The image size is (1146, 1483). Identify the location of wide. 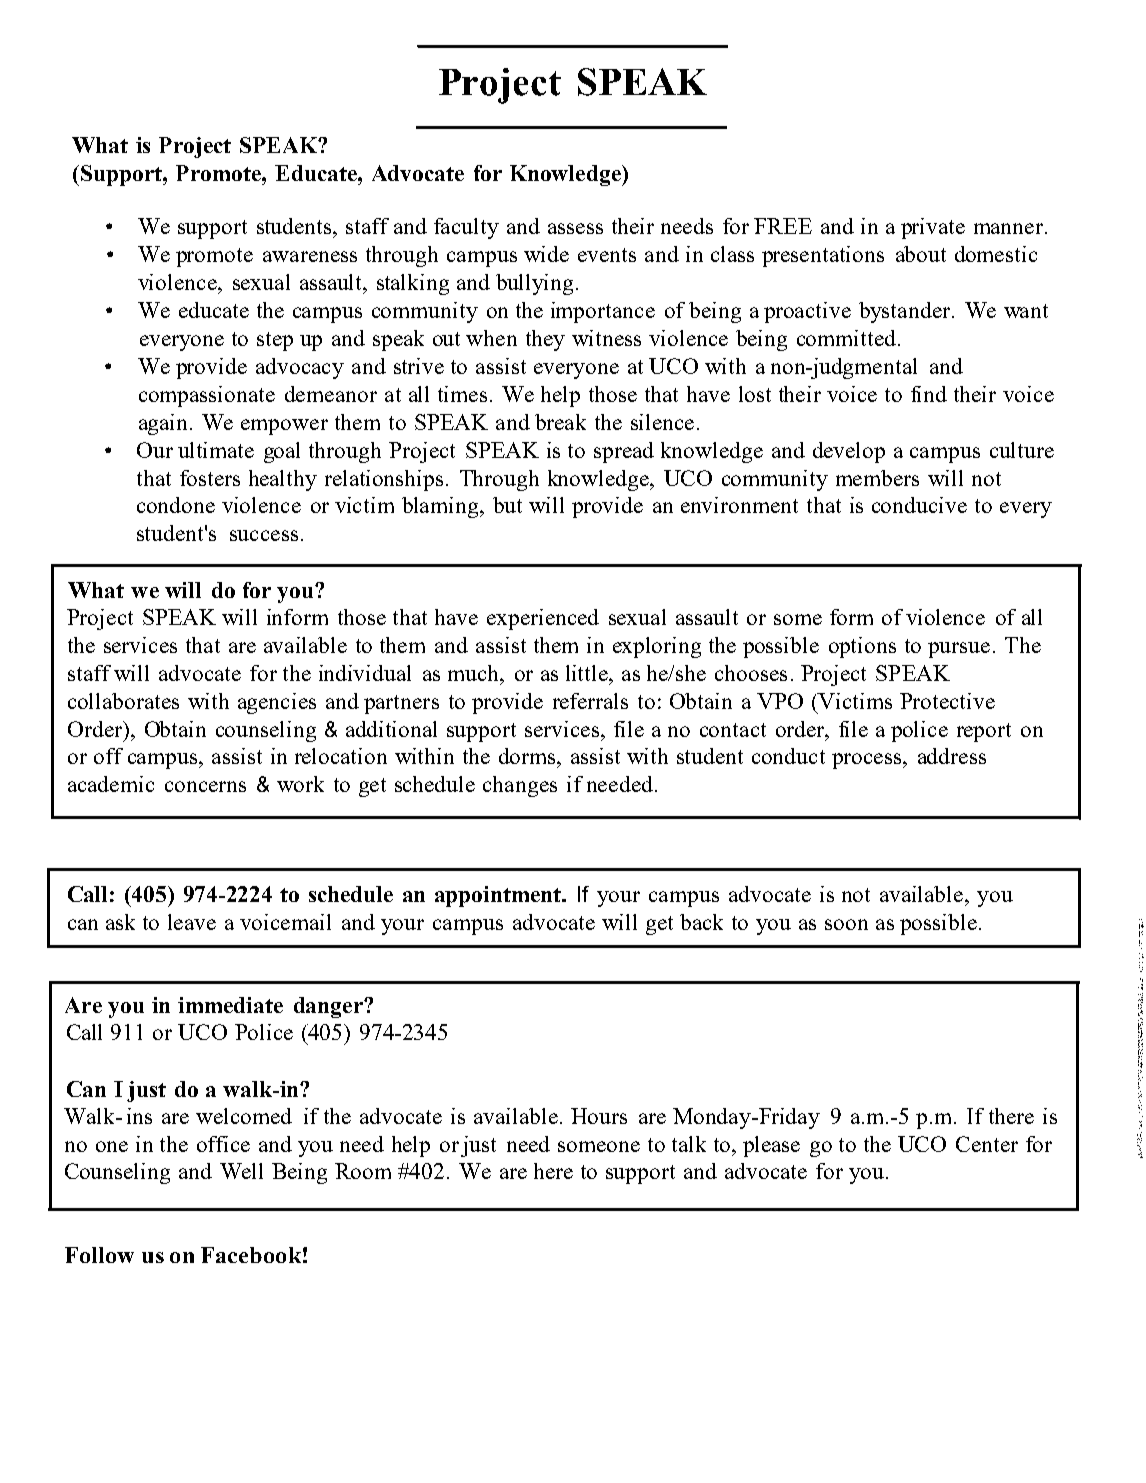
(546, 254).
